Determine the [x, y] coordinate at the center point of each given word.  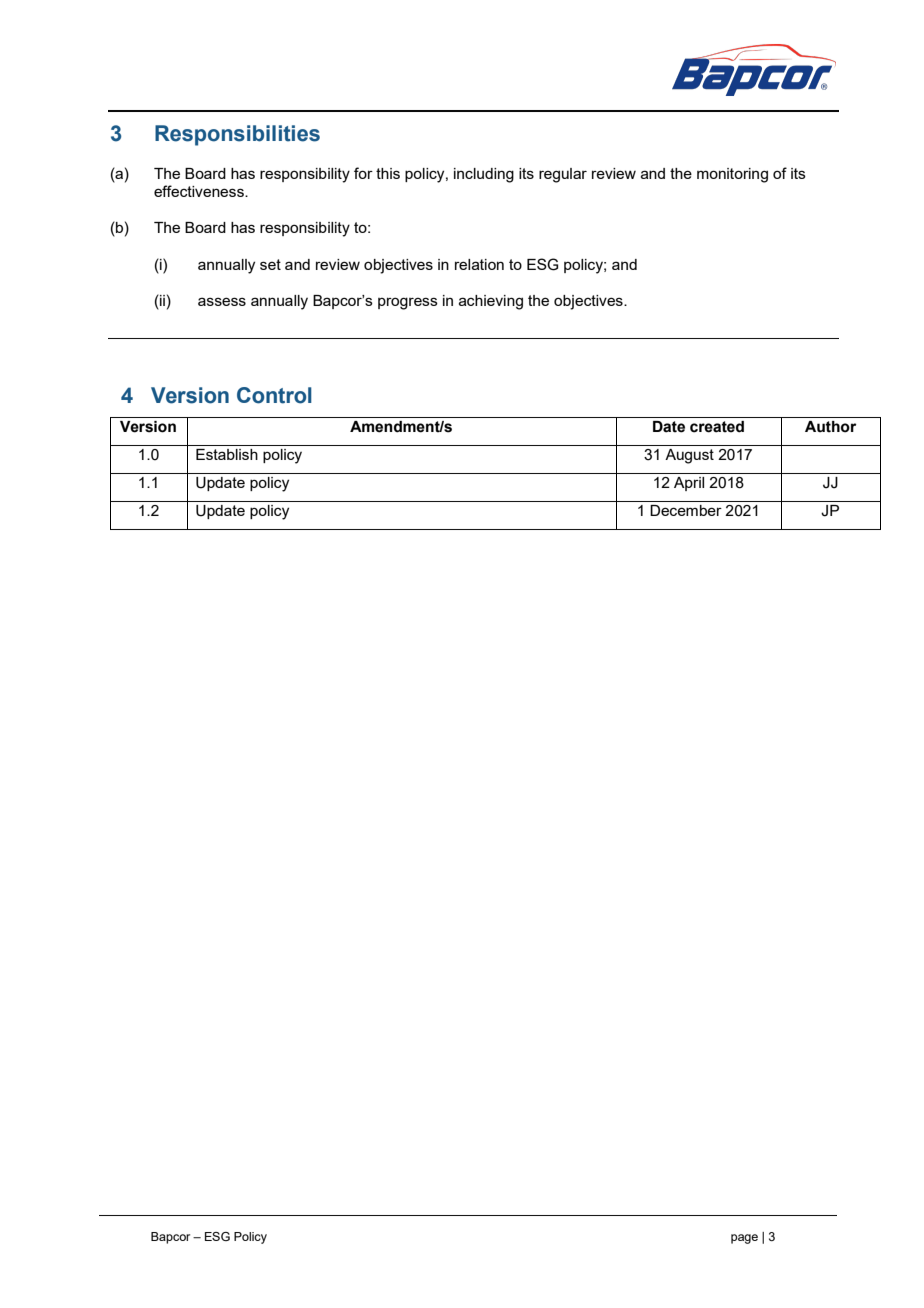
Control [274, 395]
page [744, 1239]
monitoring [732, 175]
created [717, 427]
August [689, 456]
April [689, 484]
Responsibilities [237, 135]
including [484, 175]
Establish [227, 454]
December [686, 510]
